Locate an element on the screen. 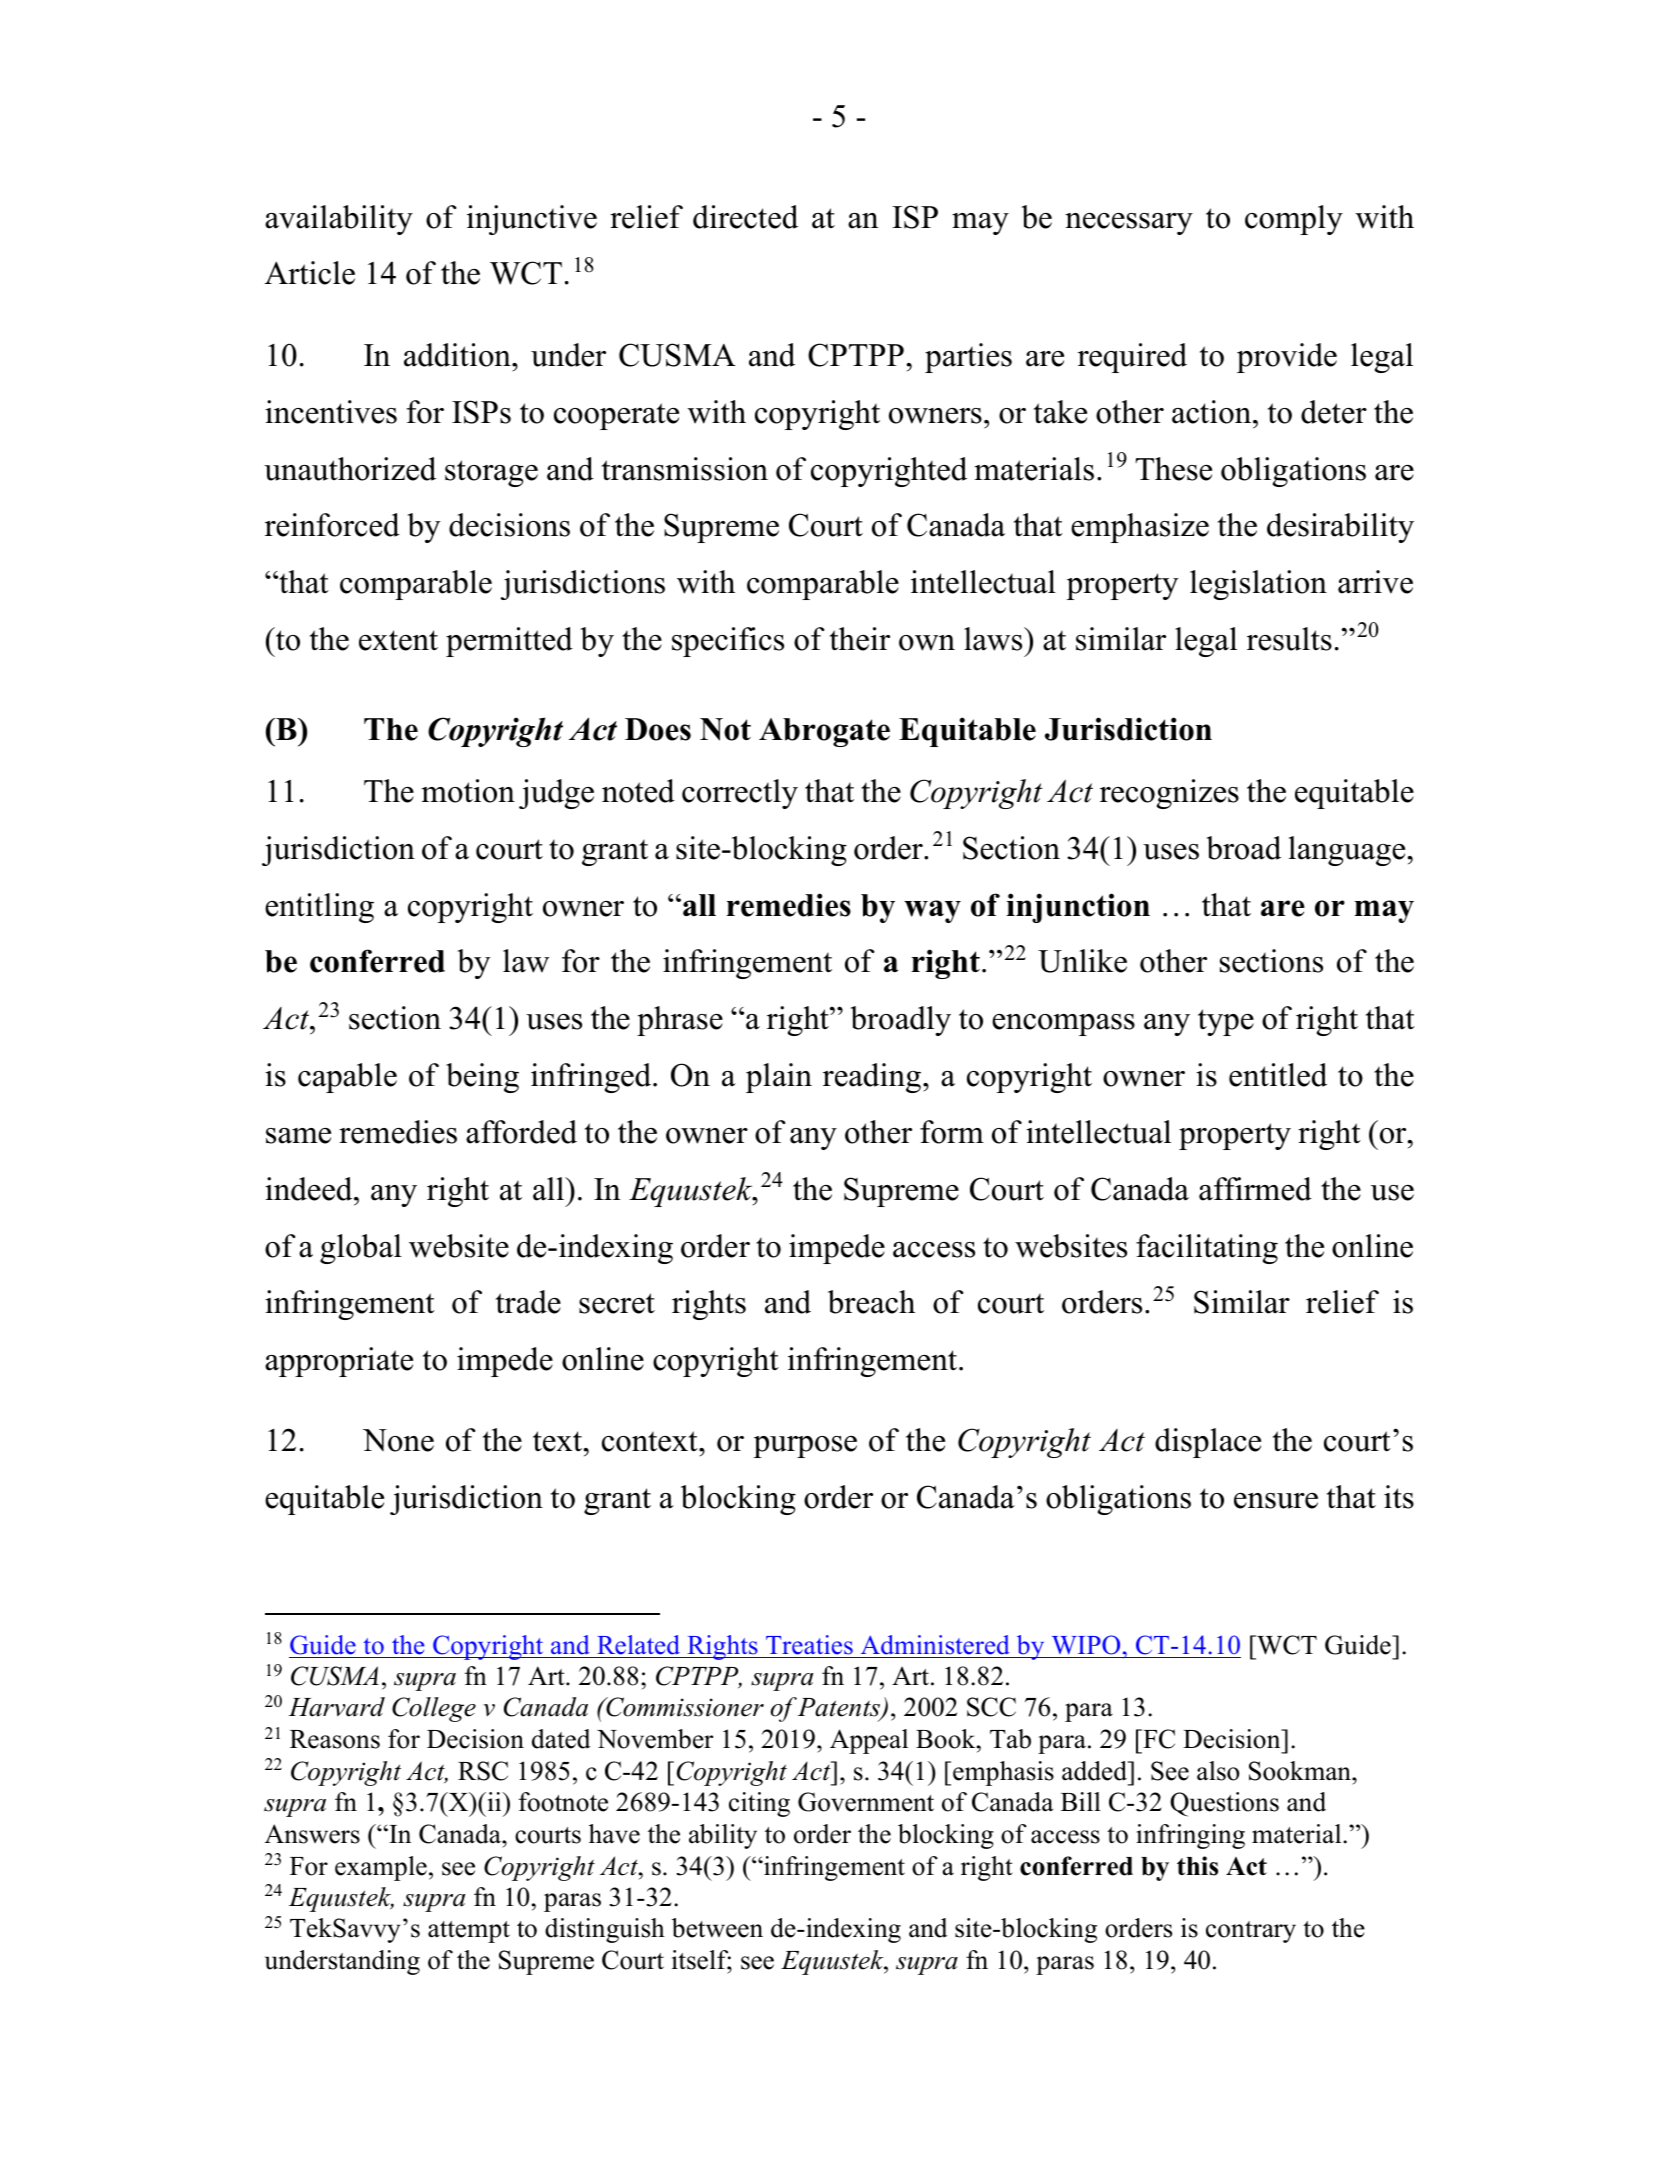  reading is located at coordinates (872, 1078).
